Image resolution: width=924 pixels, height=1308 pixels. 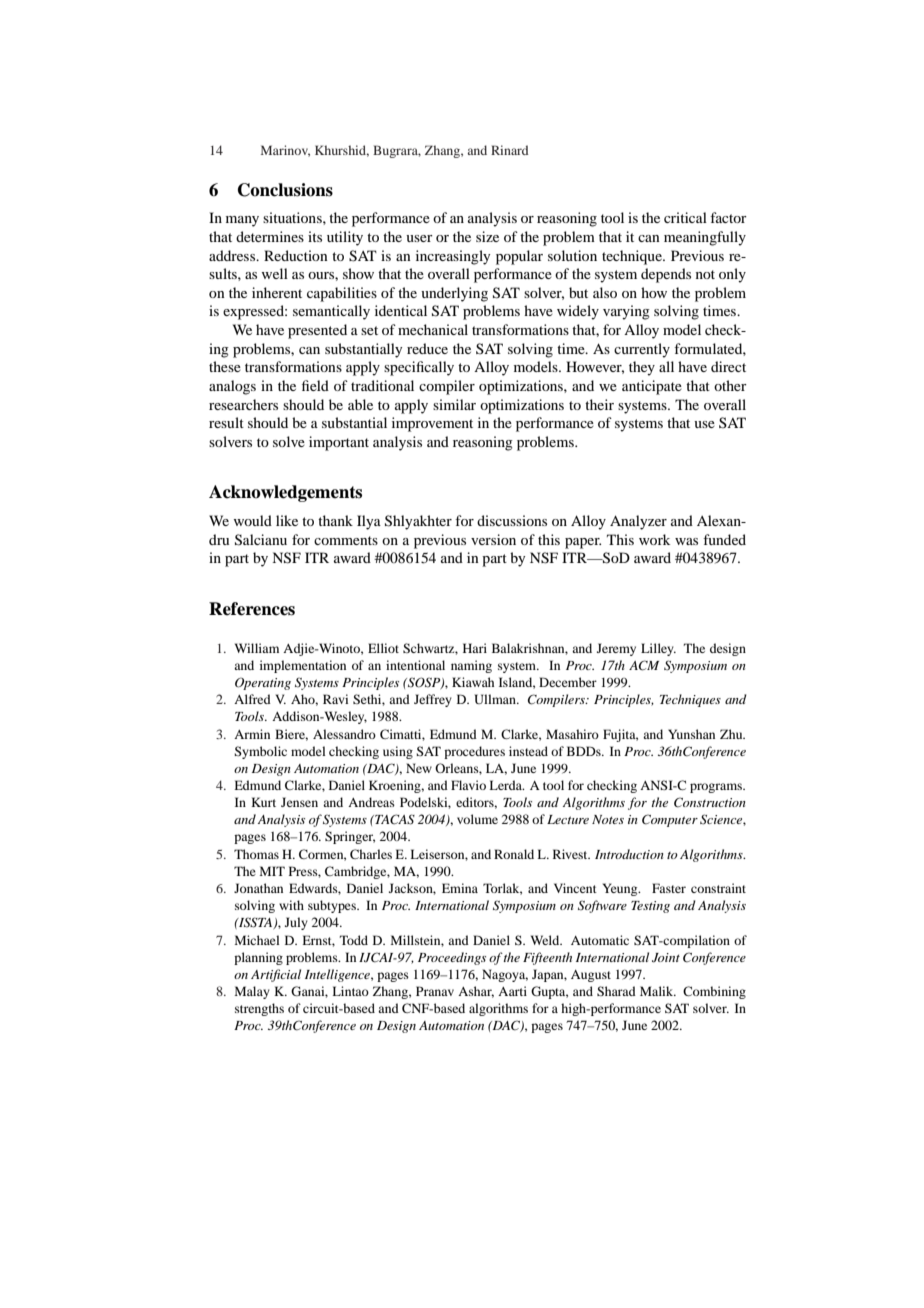 I want to click on Malik, so click(x=658, y=991).
